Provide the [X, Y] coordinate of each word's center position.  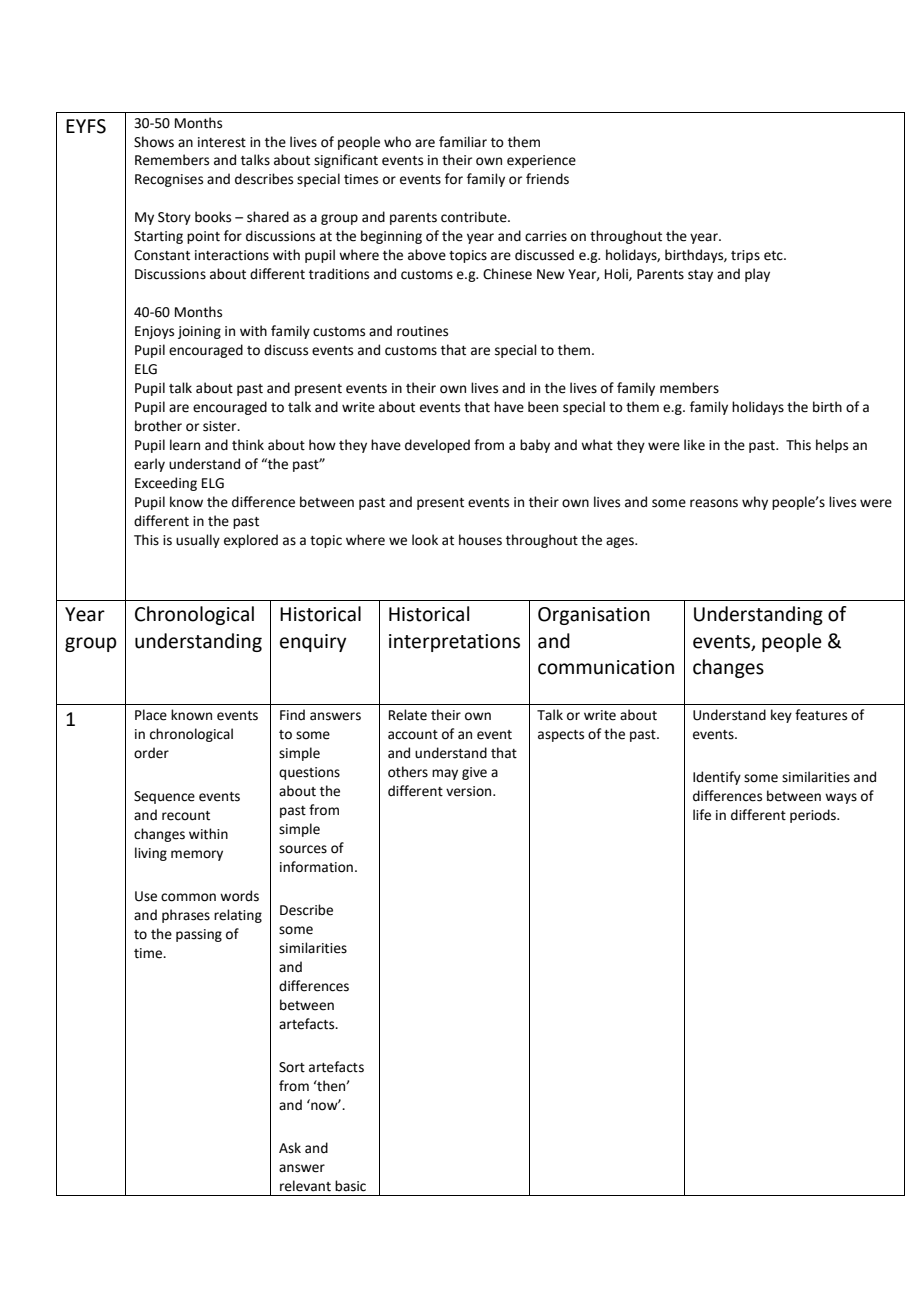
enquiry [313, 643]
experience [541, 161]
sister [221, 426]
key [781, 716]
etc [774, 256]
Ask [290, 1148]
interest [222, 142]
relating [238, 916]
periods [814, 816]
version [470, 791]
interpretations [454, 643]
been [543, 407]
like [694, 445]
